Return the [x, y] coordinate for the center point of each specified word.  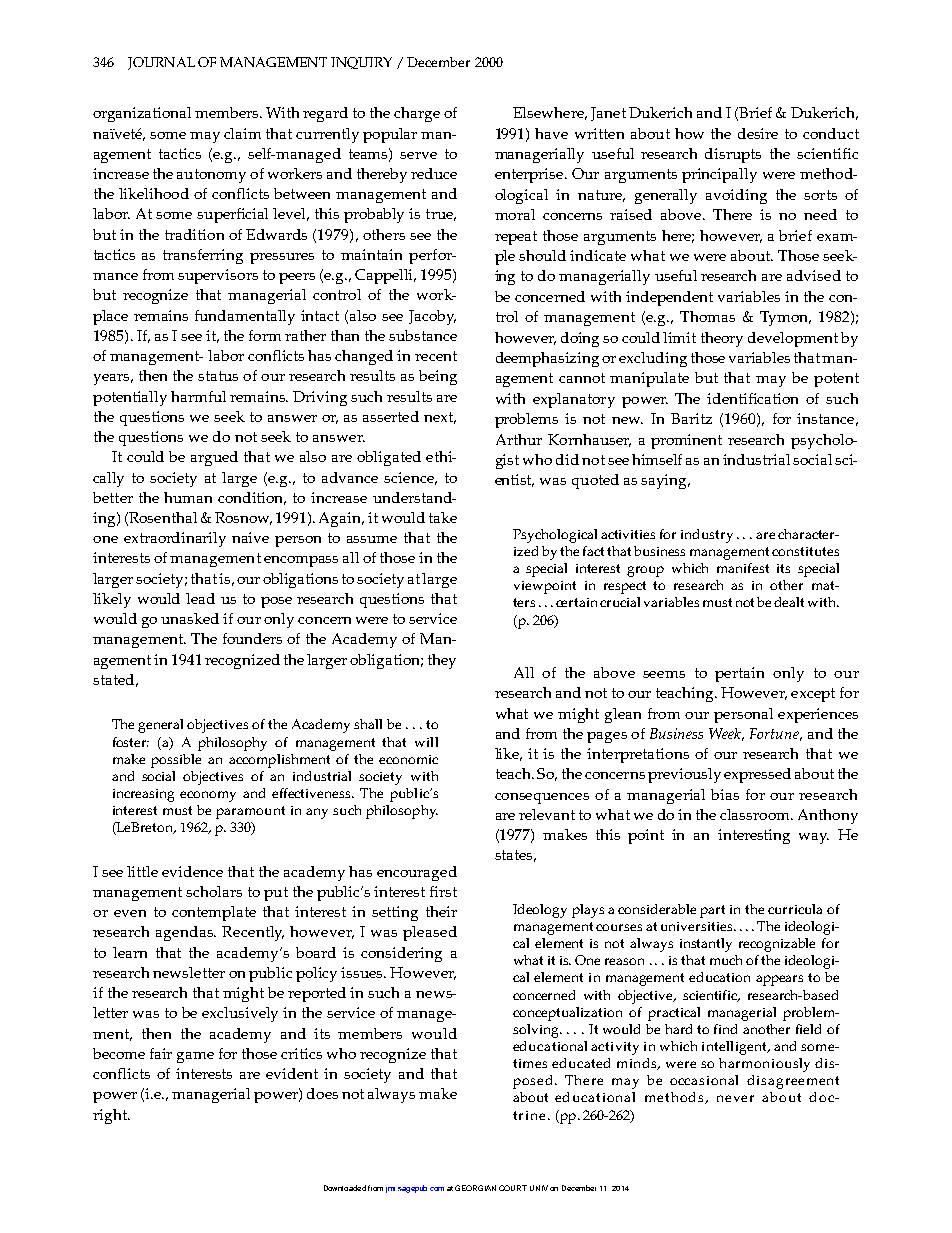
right [111, 1116]
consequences [542, 798]
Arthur [519, 439]
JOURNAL [161, 63]
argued [214, 458]
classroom [756, 814]
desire [758, 133]
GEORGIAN [475, 1188]
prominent [686, 441]
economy [208, 796]
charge [417, 114]
